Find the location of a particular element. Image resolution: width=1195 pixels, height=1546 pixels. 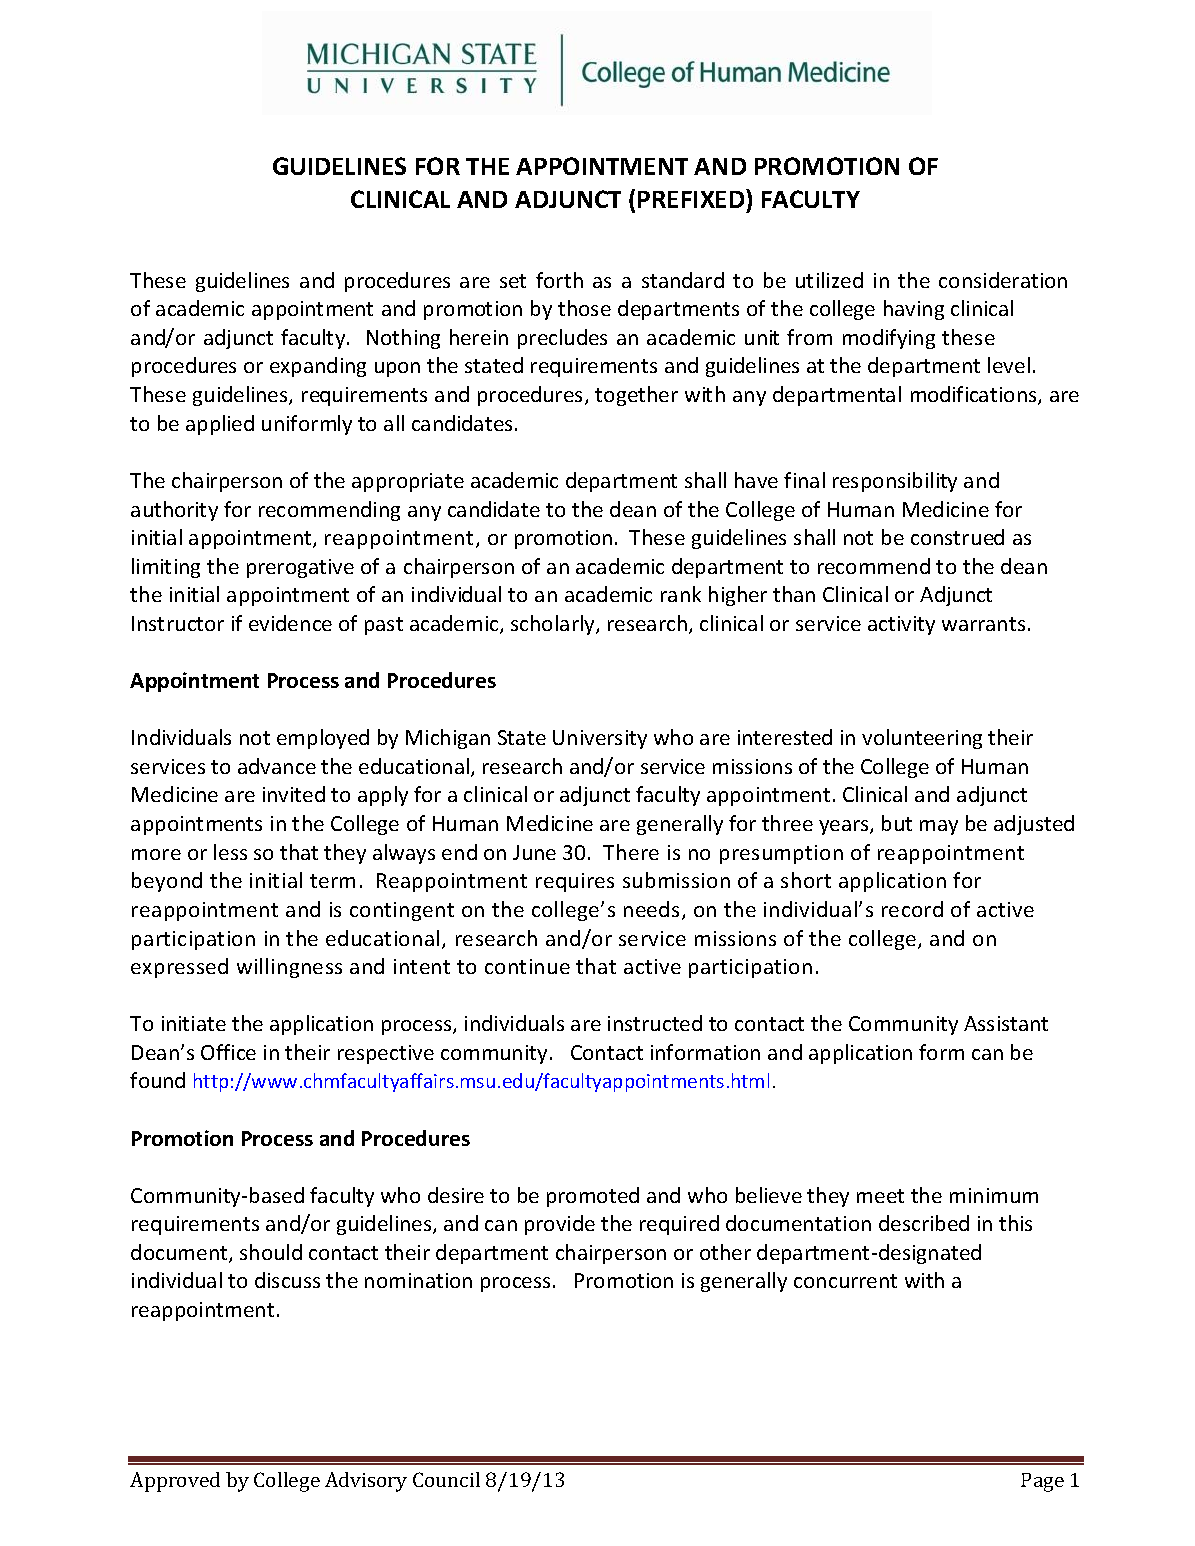

promoted is located at coordinates (593, 1197).
